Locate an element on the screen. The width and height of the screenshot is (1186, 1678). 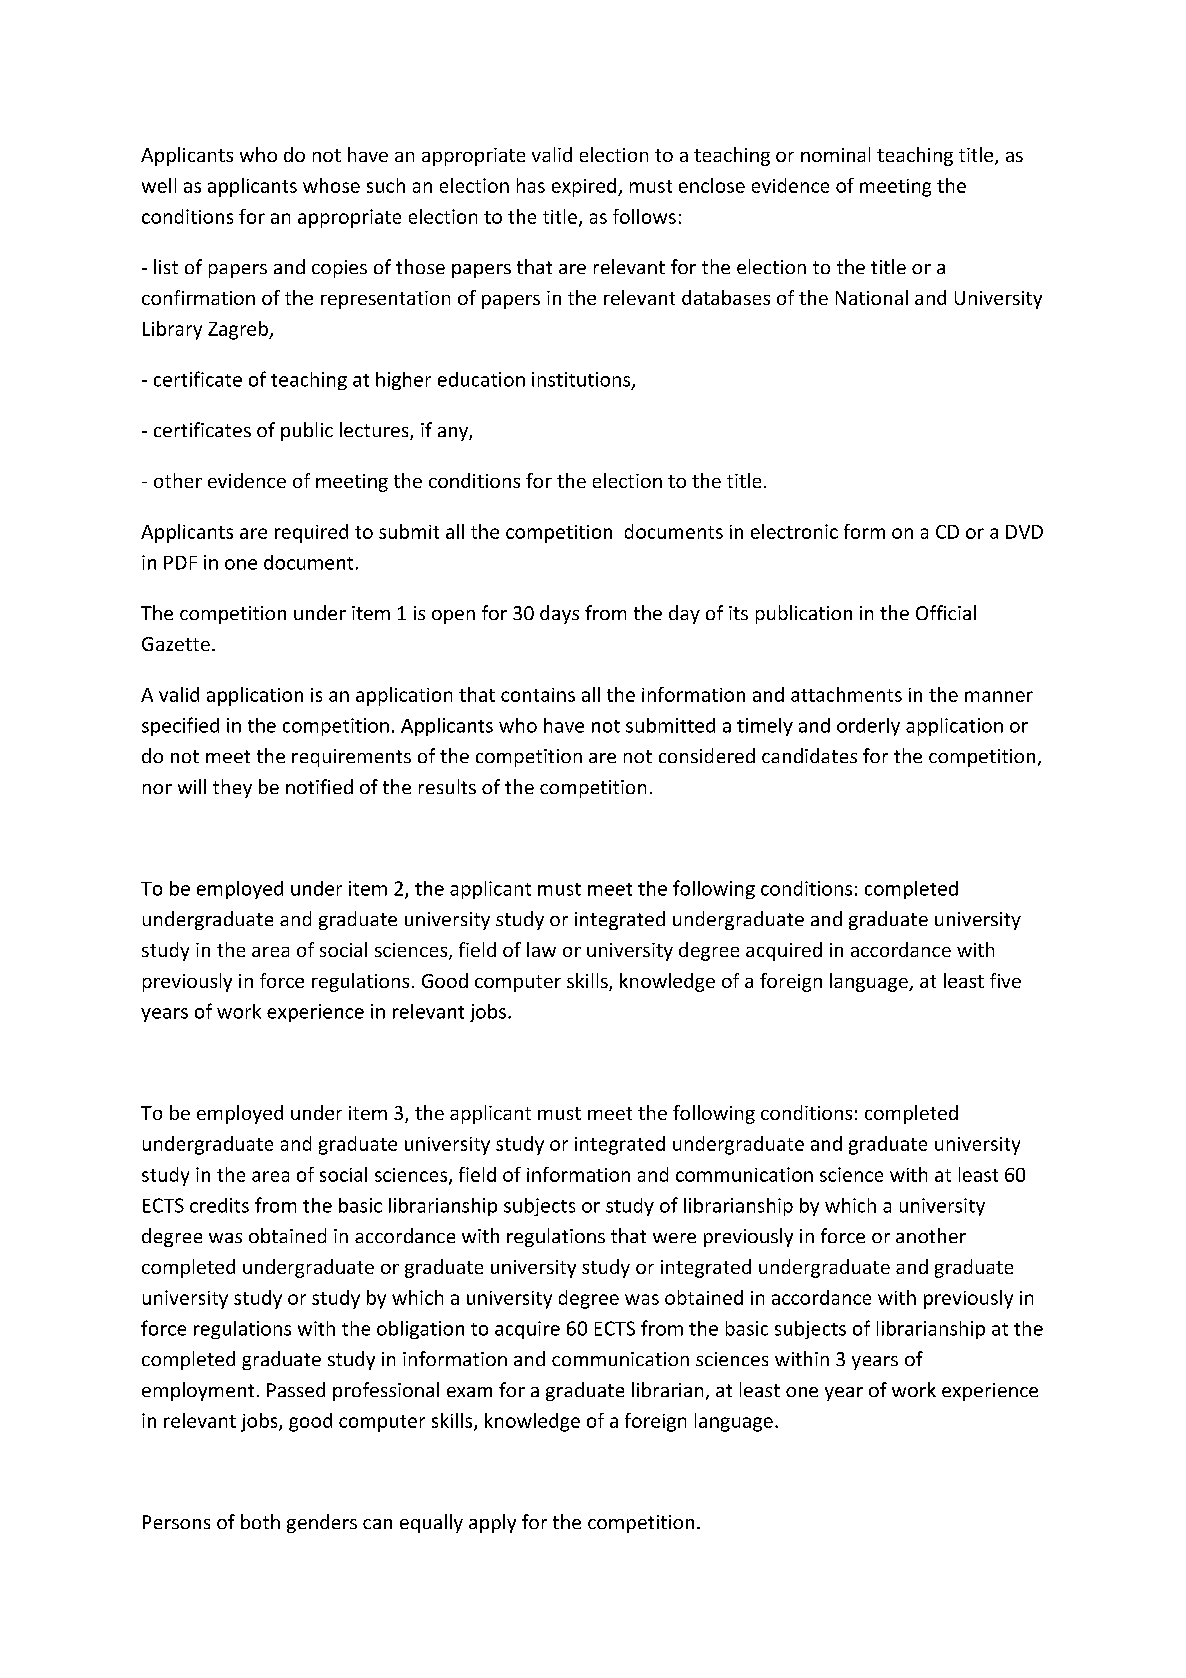
required is located at coordinates (311, 533).
